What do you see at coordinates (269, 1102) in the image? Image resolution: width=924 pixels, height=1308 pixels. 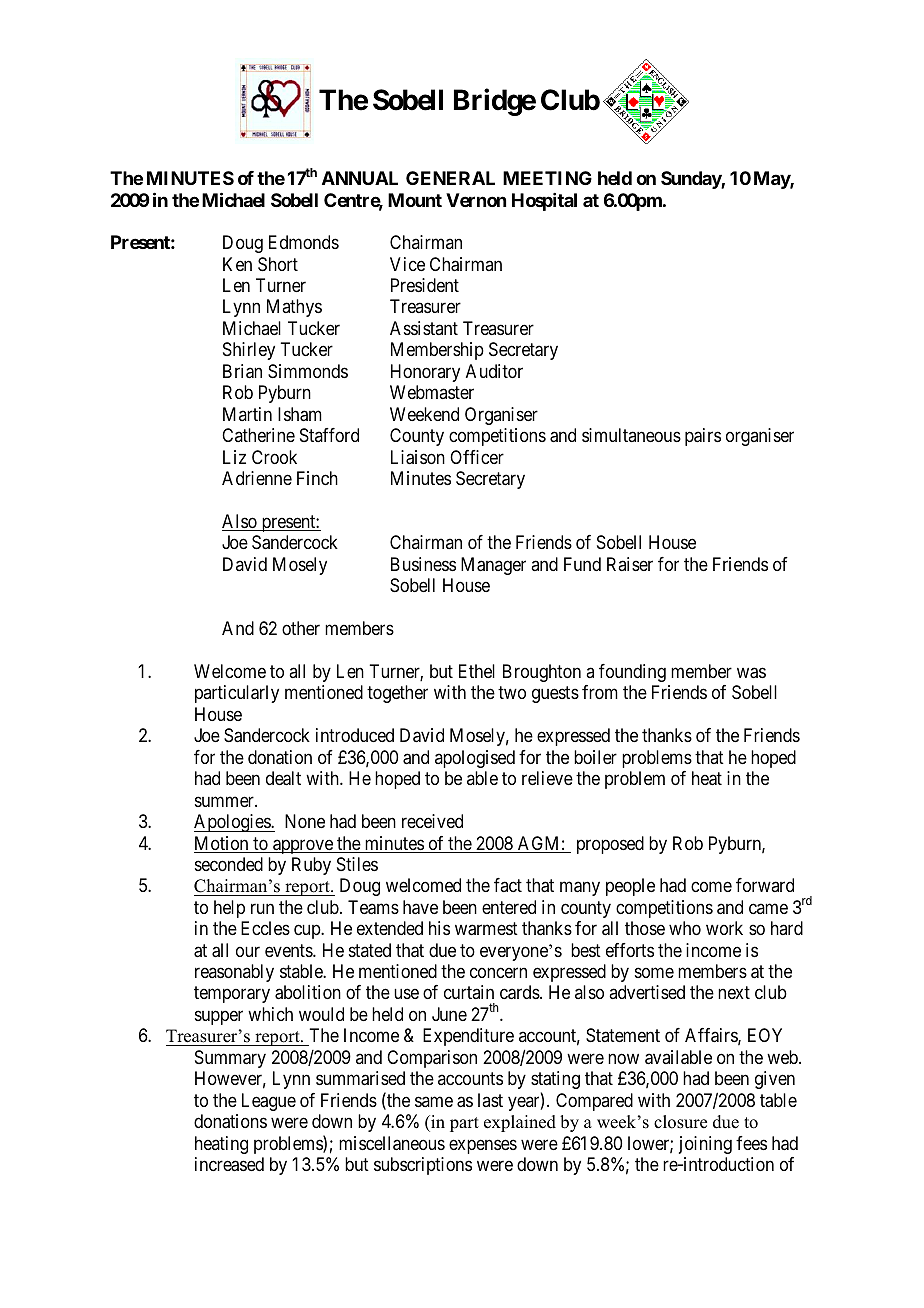 I see `League` at bounding box center [269, 1102].
